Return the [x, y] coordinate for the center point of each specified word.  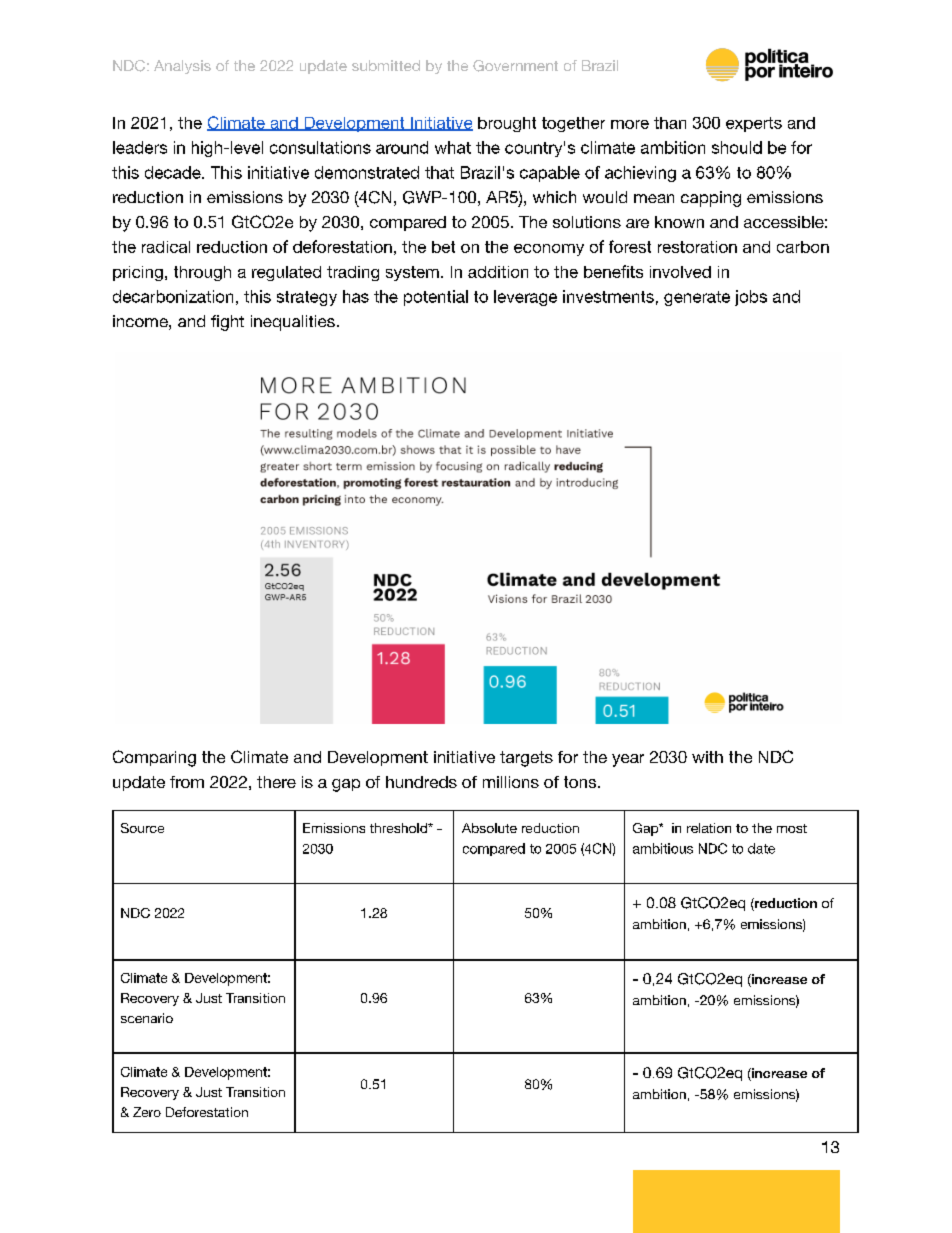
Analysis [182, 67]
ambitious [663, 848]
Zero [147, 1112]
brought [507, 124]
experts [754, 124]
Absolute [489, 828]
